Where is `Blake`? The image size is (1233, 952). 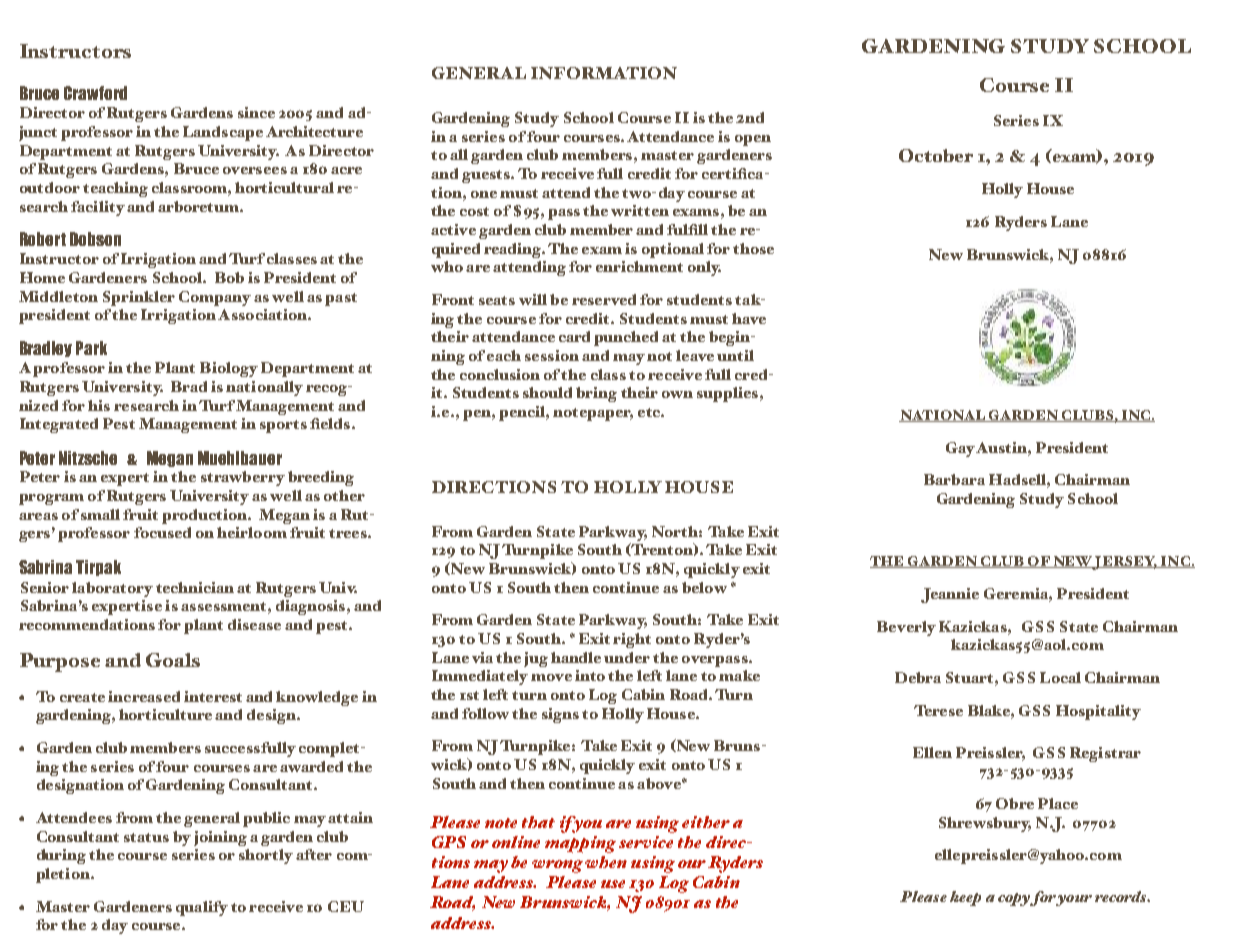 Blake is located at coordinates (990, 710).
